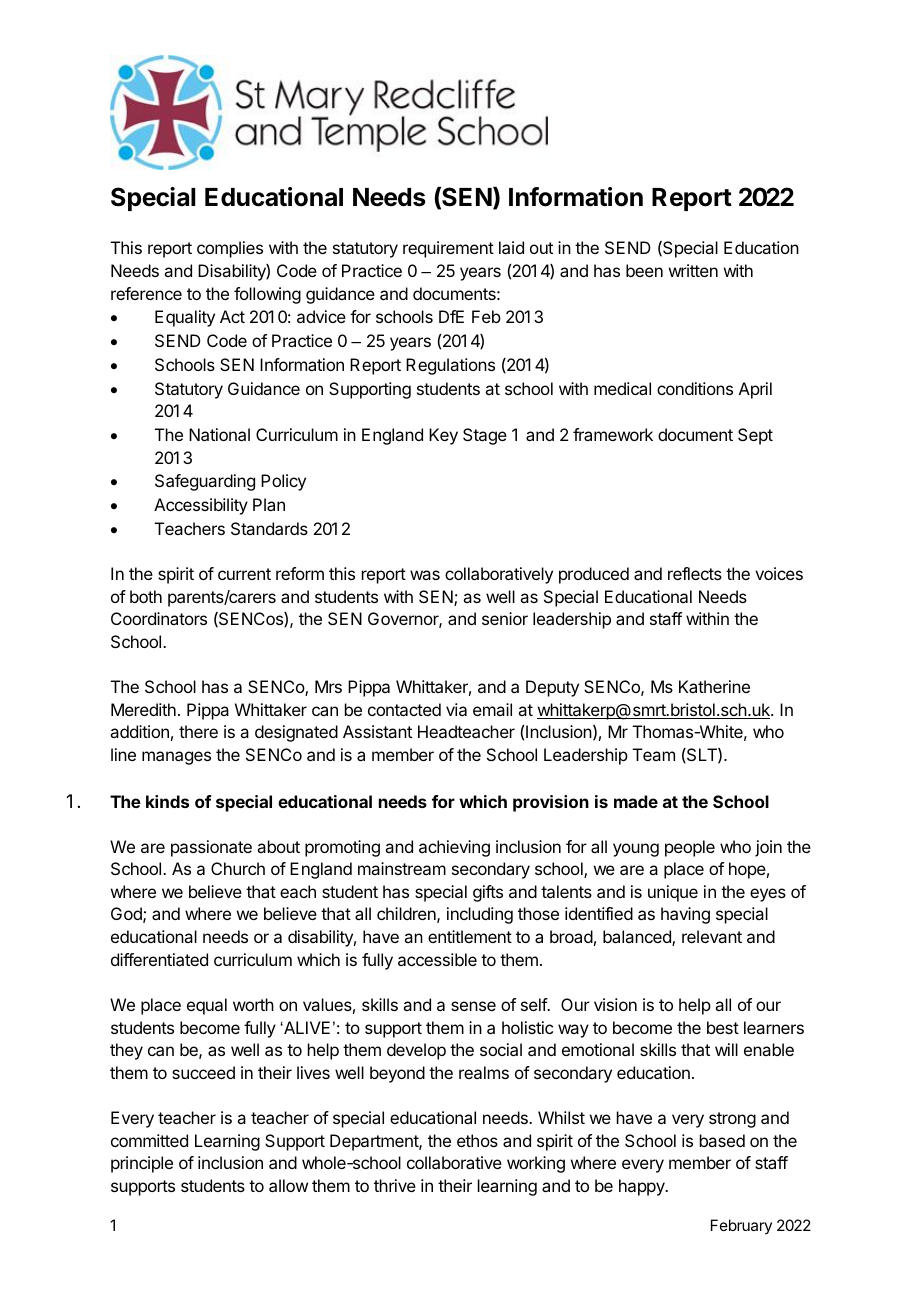 The width and height of the screenshot is (924, 1308). Describe the element at coordinates (693, 270) in the screenshot. I see `written` at that location.
